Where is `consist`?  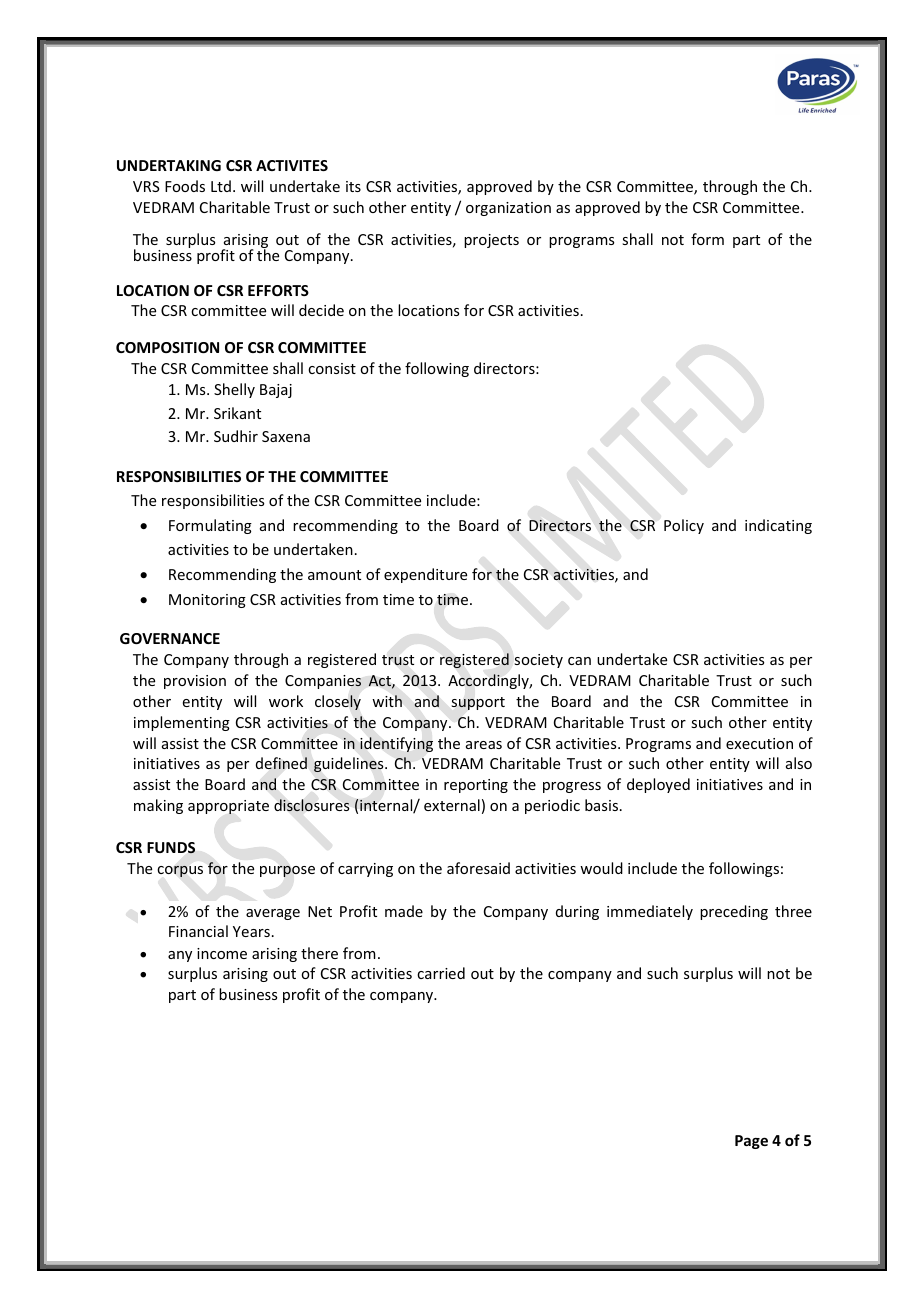
consist is located at coordinates (332, 368).
